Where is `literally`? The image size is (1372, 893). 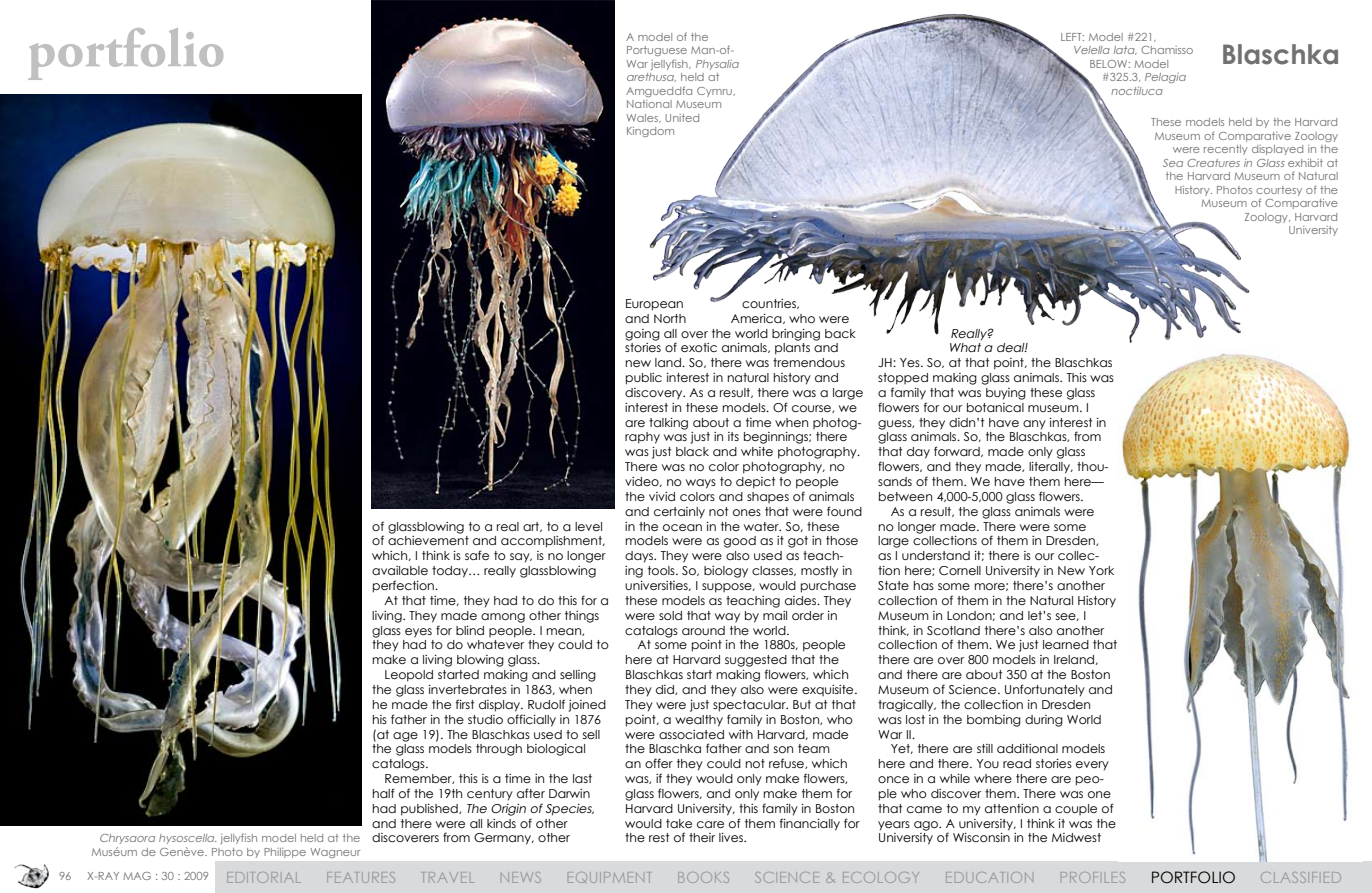
literally is located at coordinates (1050, 468).
